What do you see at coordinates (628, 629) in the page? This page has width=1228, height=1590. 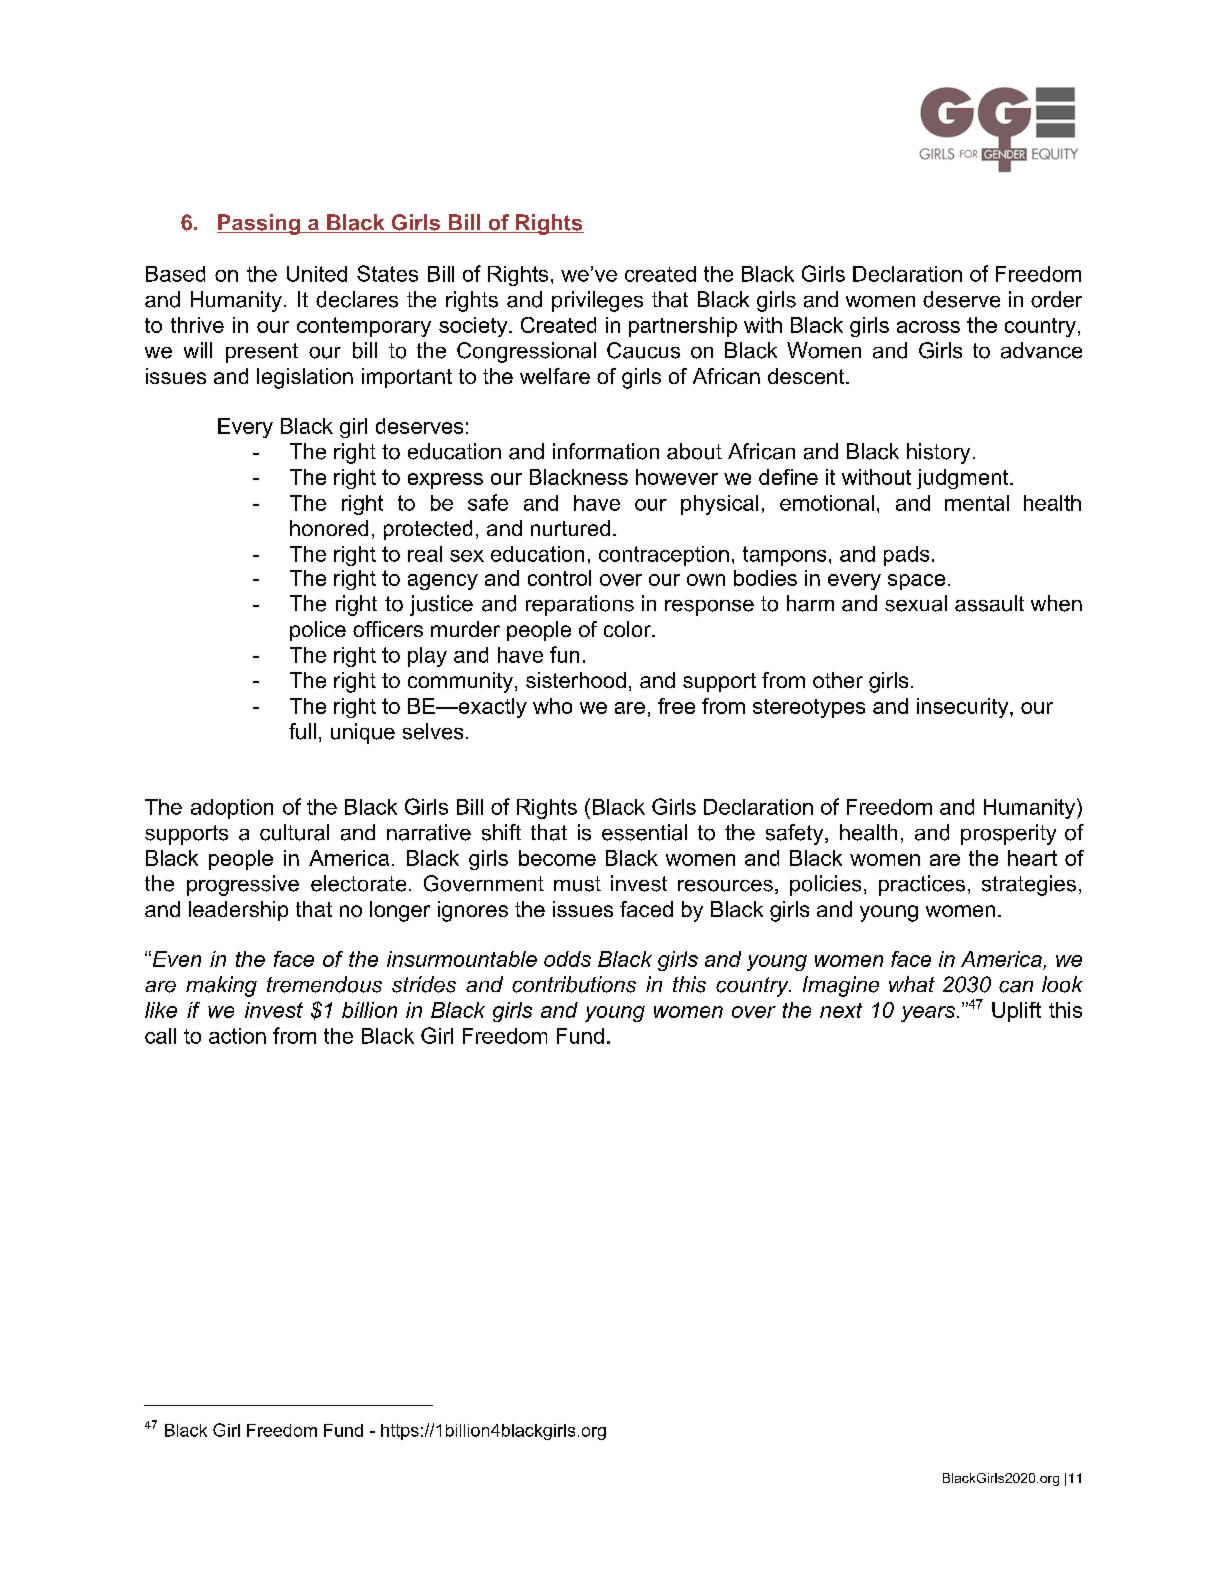 I see `color` at bounding box center [628, 629].
